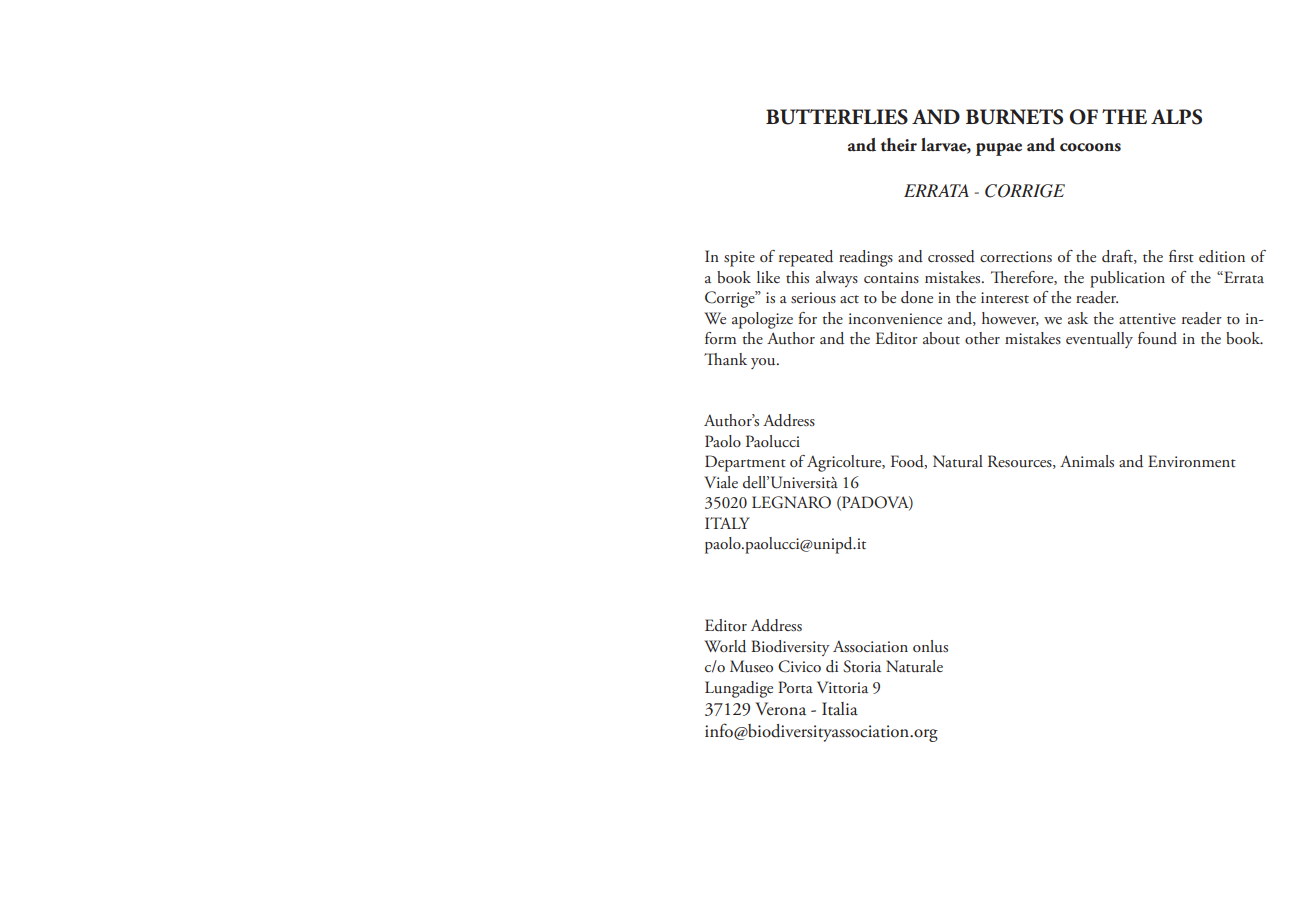 Image resolution: width=1308 pixels, height=924 pixels. Describe the element at coordinates (982, 338) in the page. I see `other` at that location.
